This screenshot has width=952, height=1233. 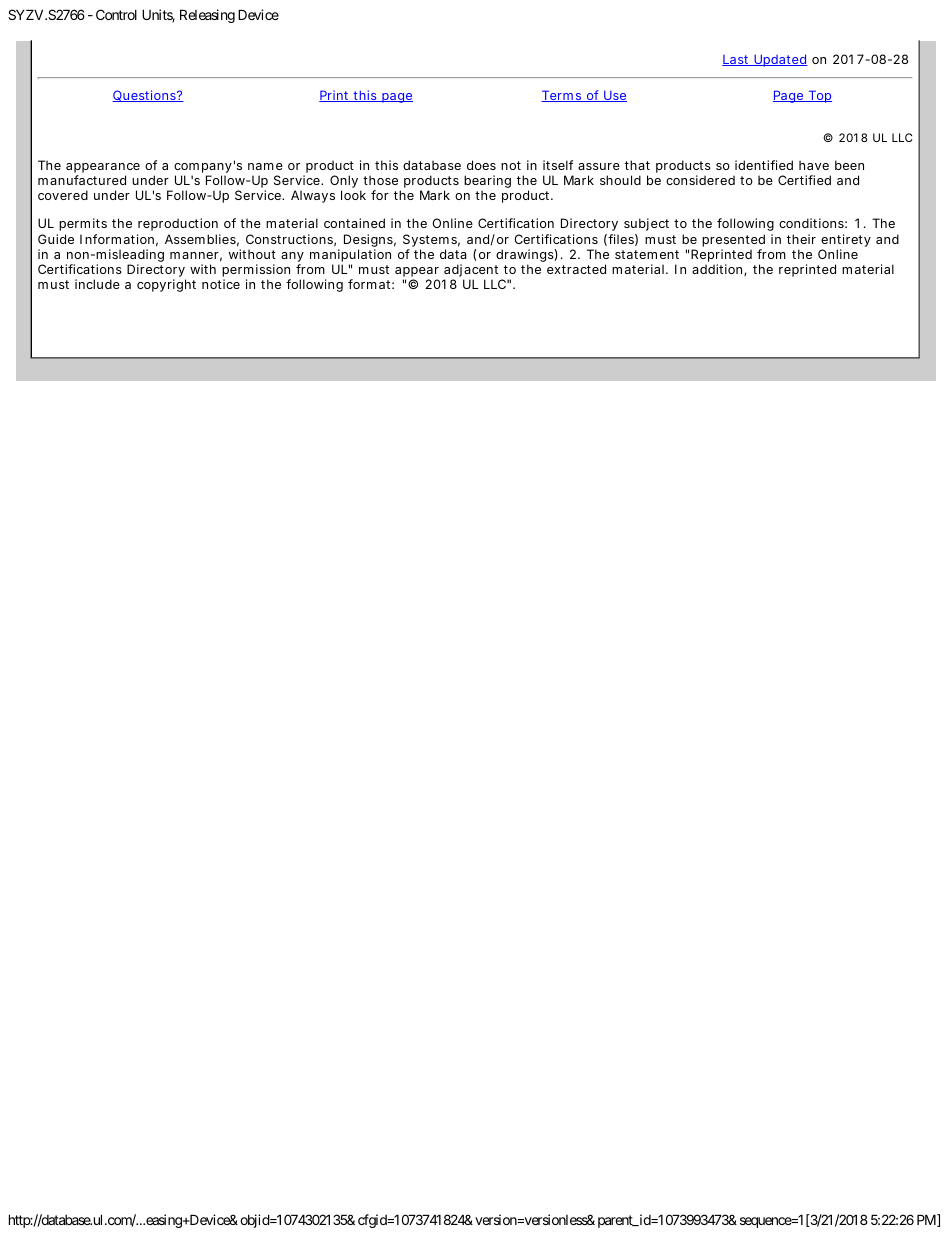 What do you see at coordinates (473, 272) in the screenshot?
I see `adjacent` at bounding box center [473, 272].
